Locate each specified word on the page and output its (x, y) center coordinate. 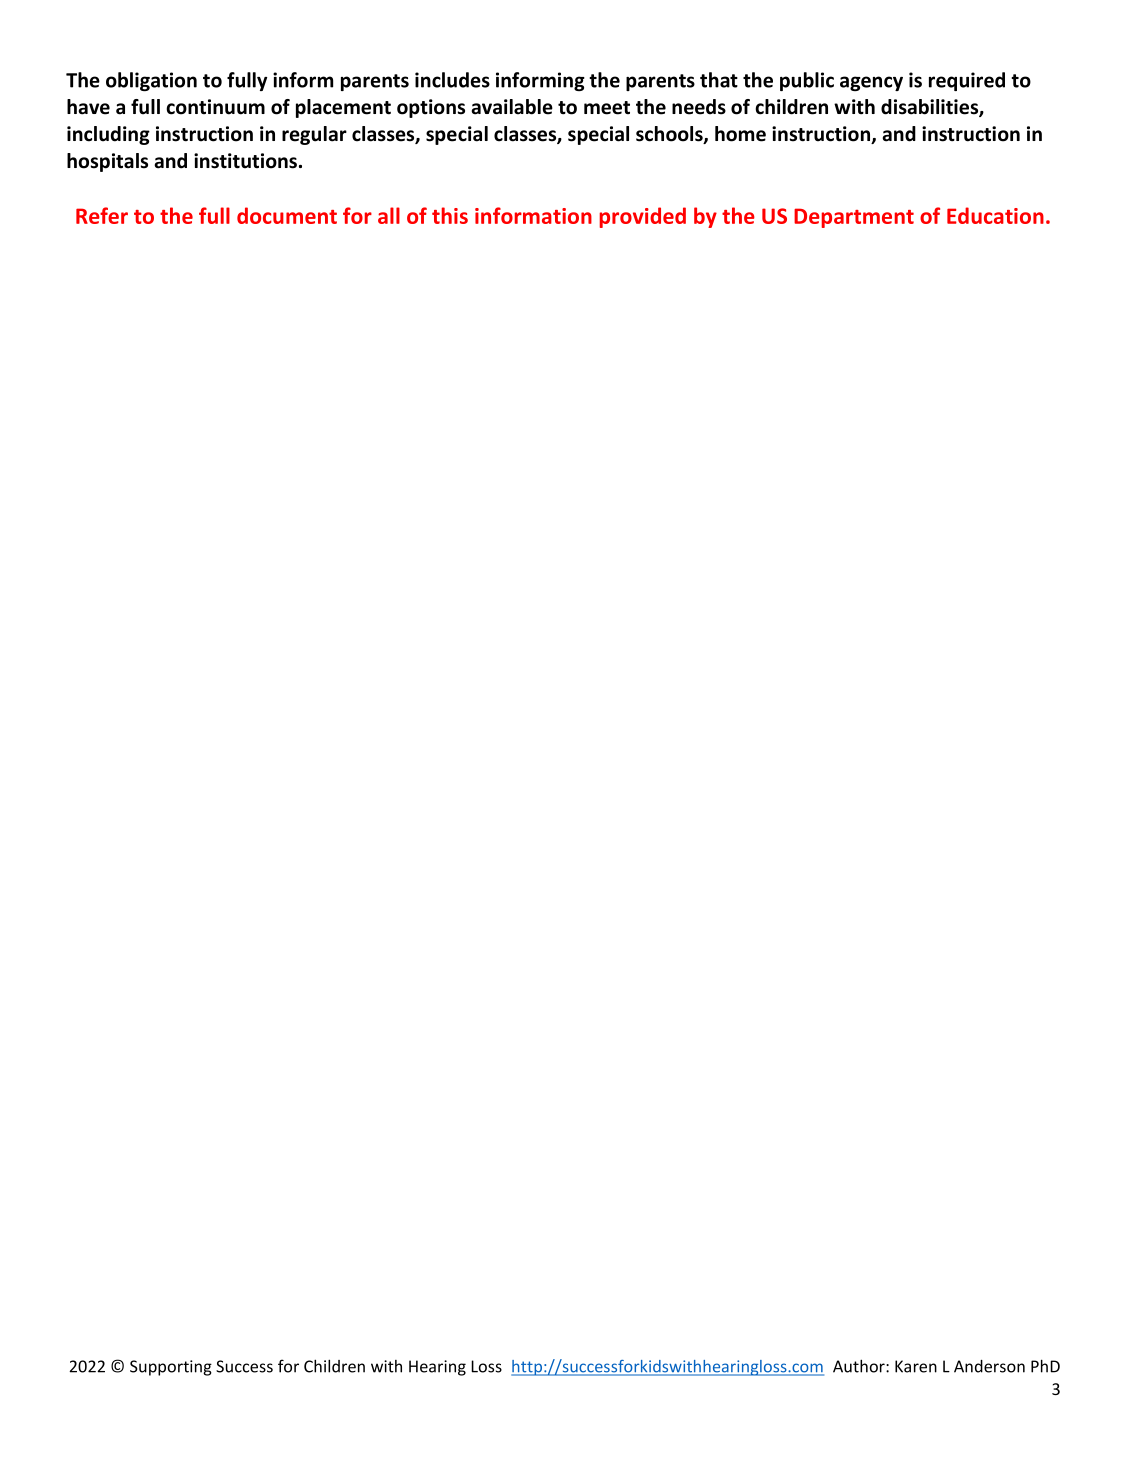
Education (995, 215)
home (740, 134)
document (287, 215)
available (512, 107)
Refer (102, 215)
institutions (245, 161)
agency (871, 83)
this (450, 215)
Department (854, 218)
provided (643, 217)
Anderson (989, 1366)
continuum (215, 107)
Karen (916, 1366)
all (389, 215)
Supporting (171, 1368)
